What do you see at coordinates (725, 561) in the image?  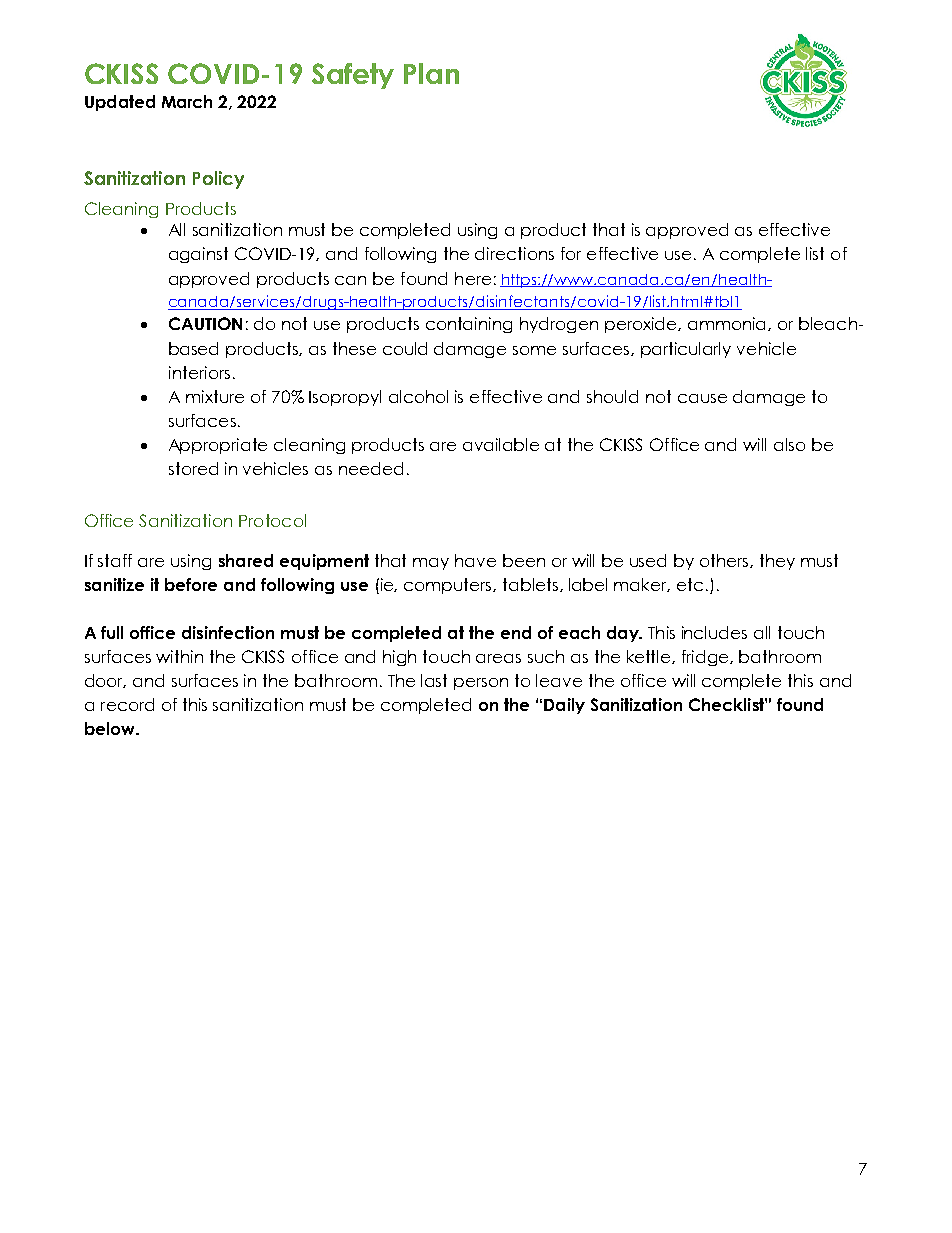 I see `others` at bounding box center [725, 561].
